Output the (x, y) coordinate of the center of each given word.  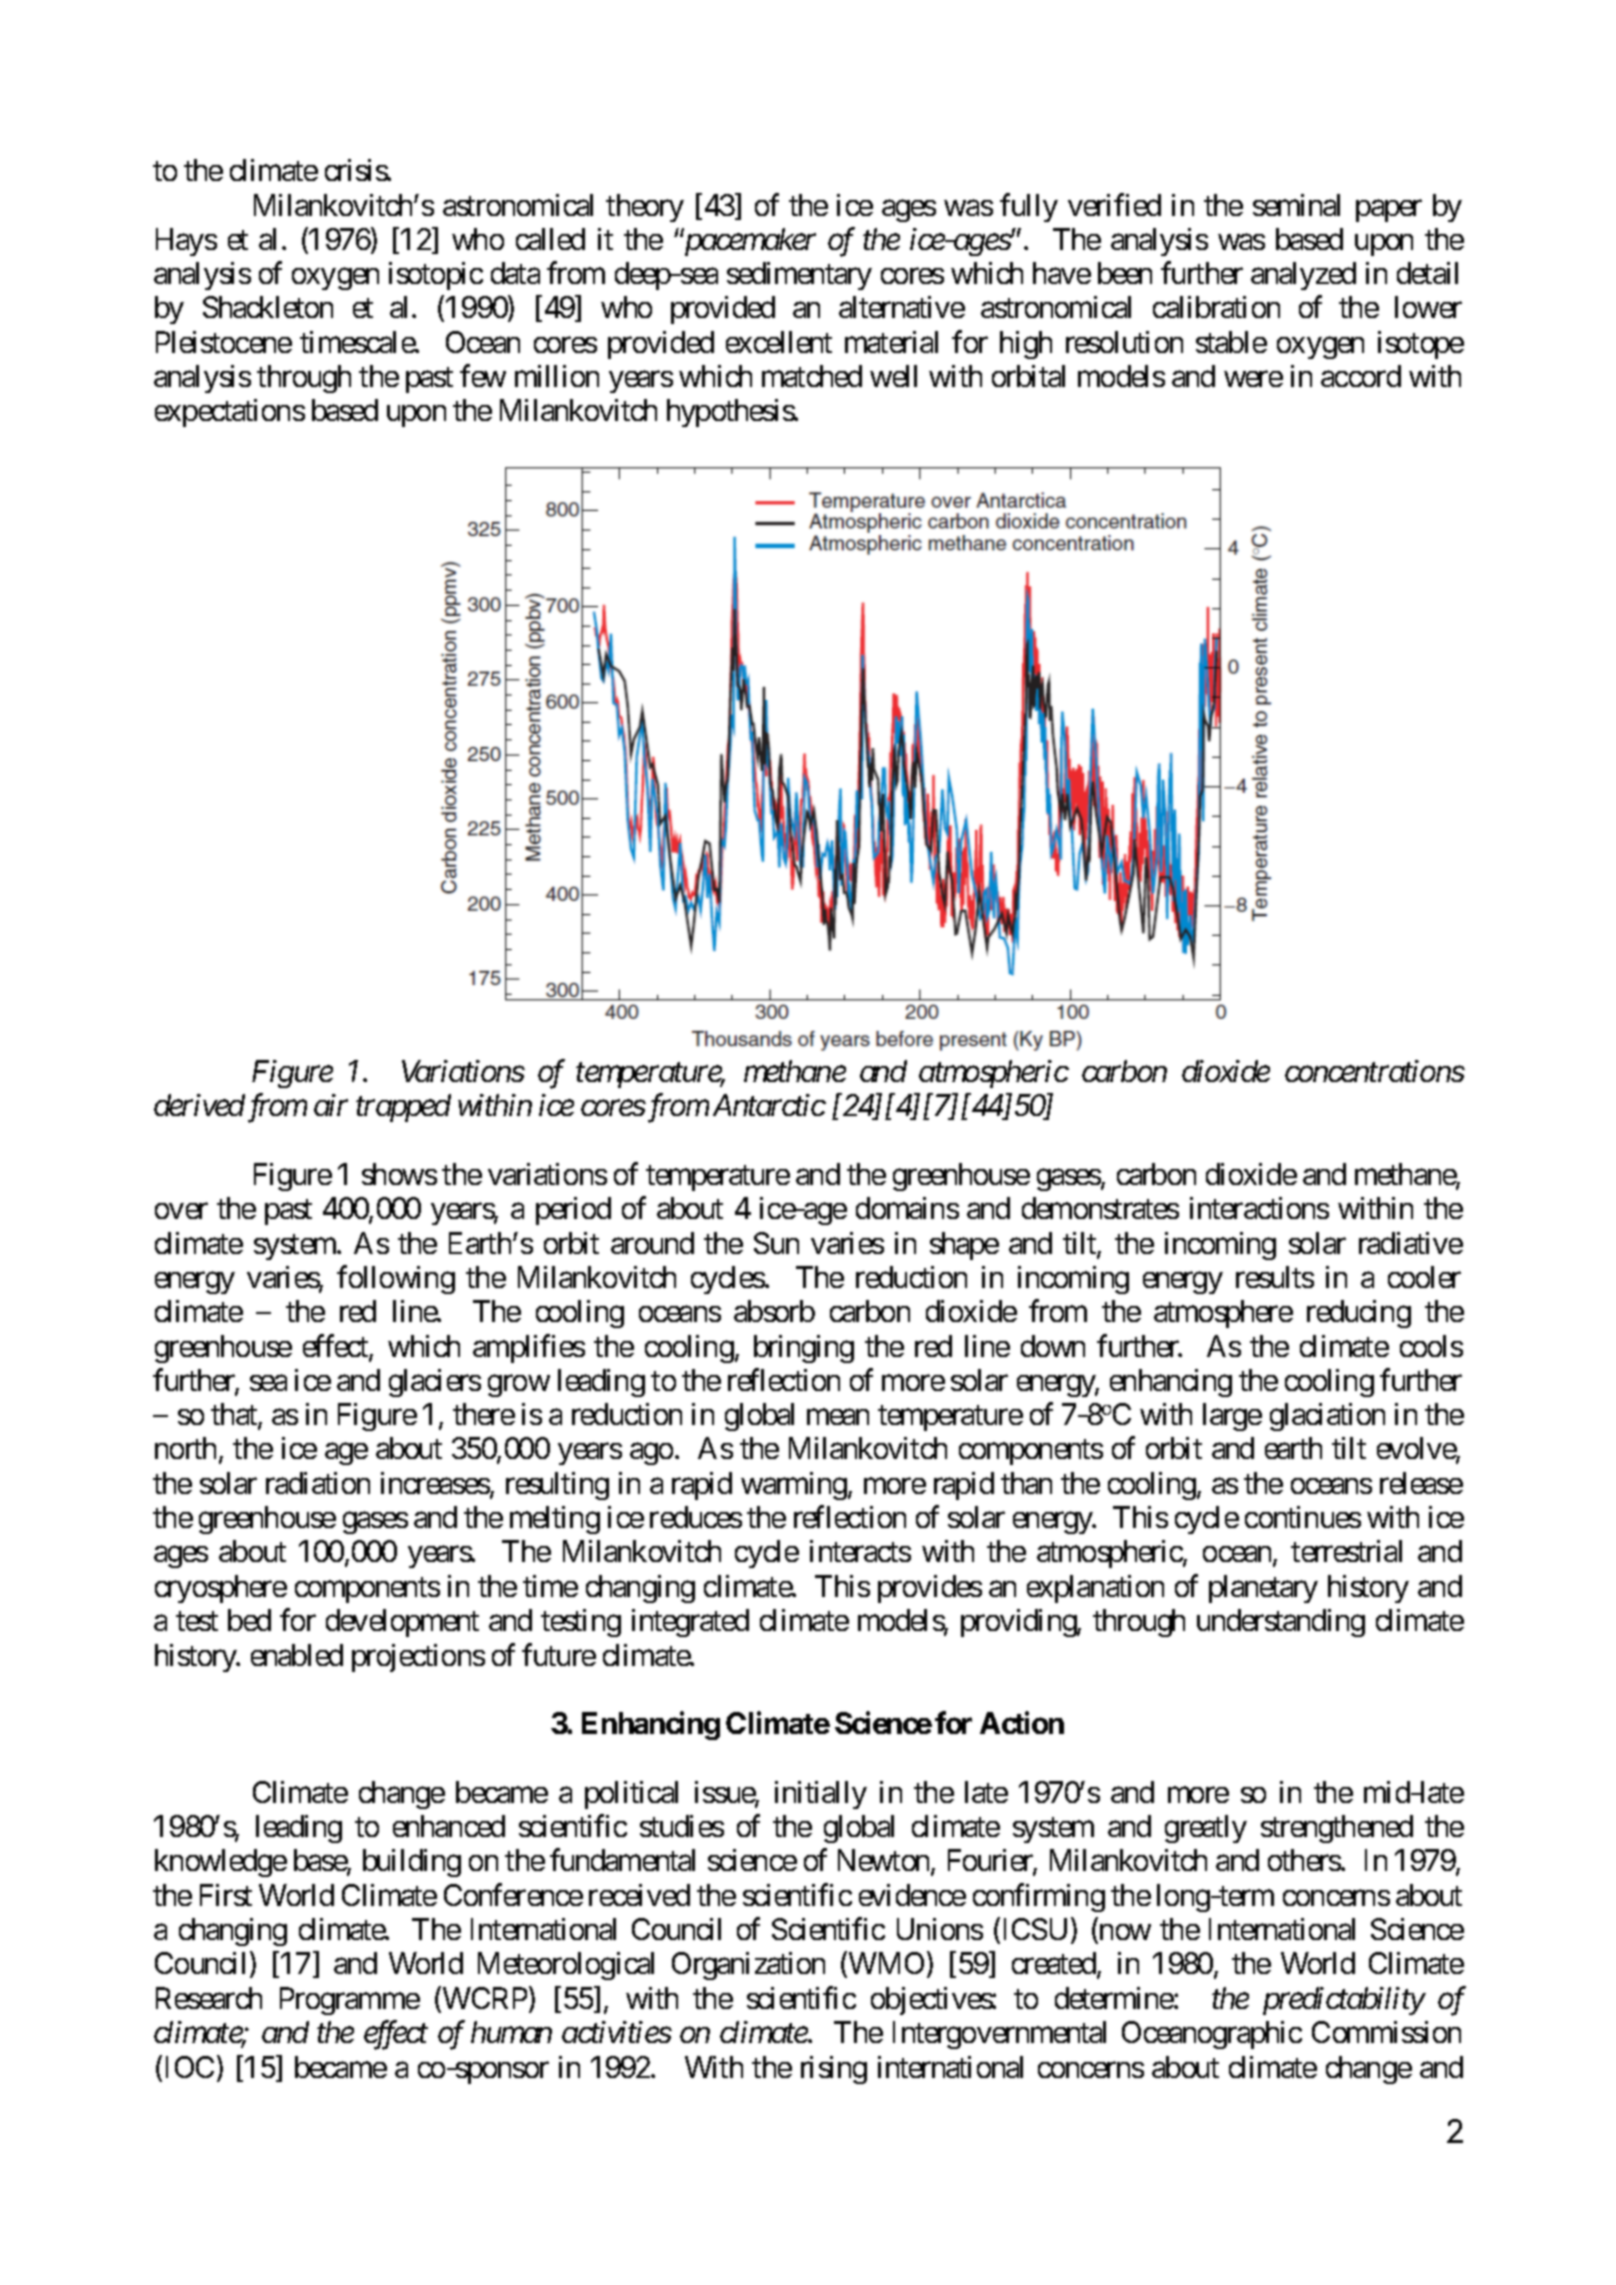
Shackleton (268, 307)
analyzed (1303, 276)
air (331, 1105)
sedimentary (799, 276)
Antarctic (769, 1105)
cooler (1424, 1277)
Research (209, 1998)
